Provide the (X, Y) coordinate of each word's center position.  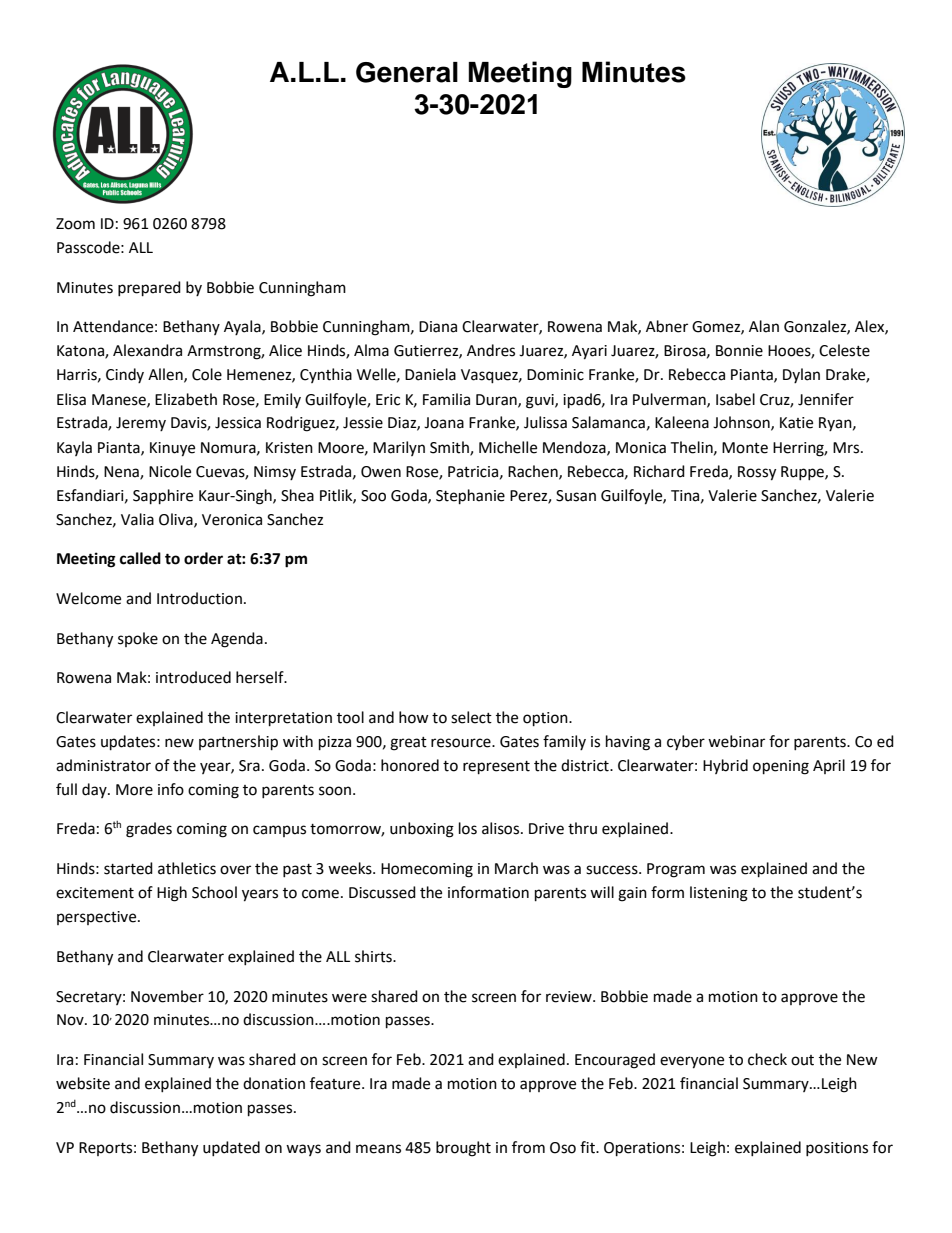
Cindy (125, 375)
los (468, 828)
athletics (187, 868)
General (407, 72)
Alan (764, 326)
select (471, 717)
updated (231, 1148)
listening (719, 894)
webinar (736, 741)
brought (463, 1149)
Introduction (199, 598)
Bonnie (739, 351)
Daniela (430, 374)
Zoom (75, 224)
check (767, 1059)
